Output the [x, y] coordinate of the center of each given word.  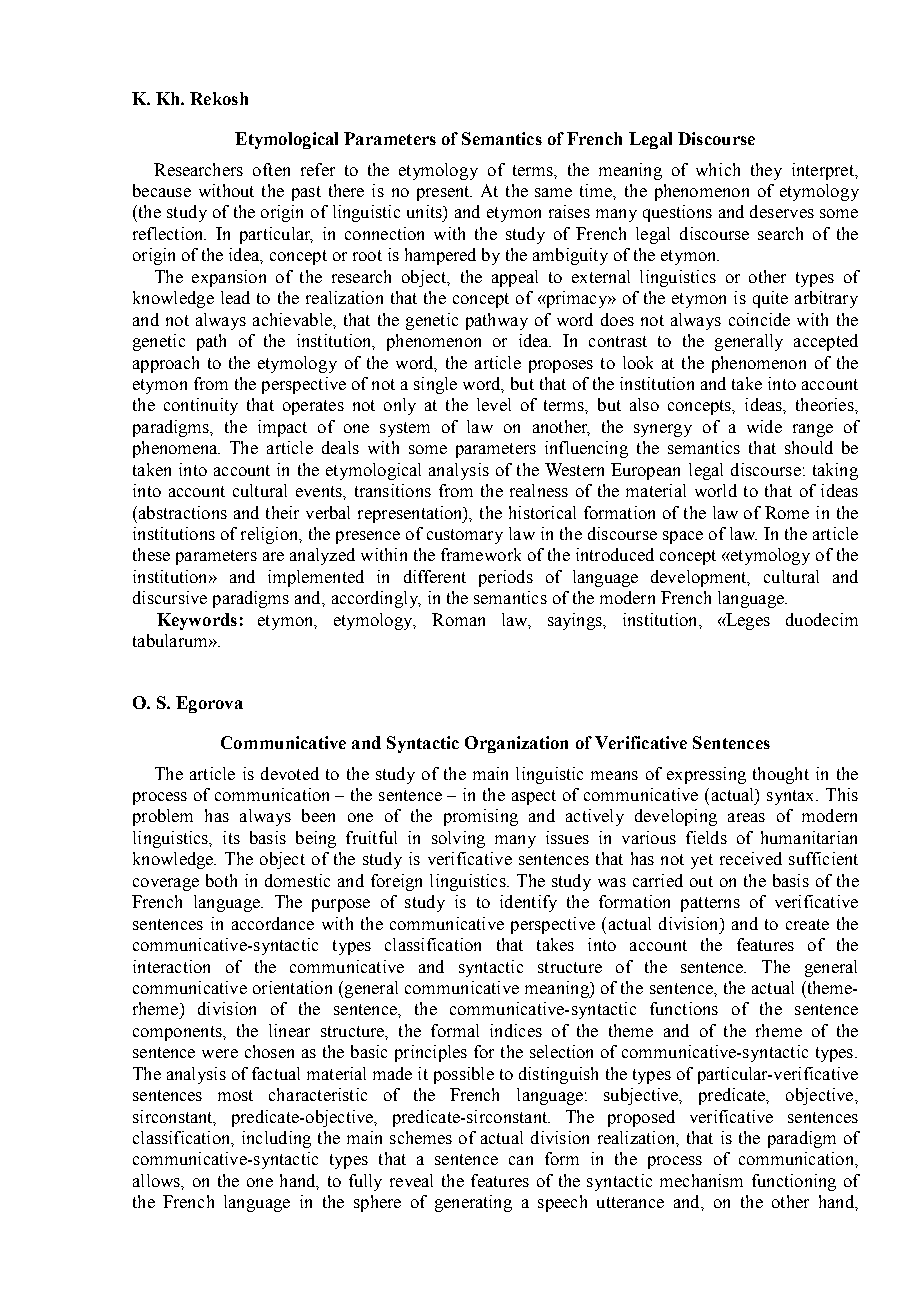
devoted [290, 773]
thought [781, 775]
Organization [516, 744]
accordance [273, 923]
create [807, 924]
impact [282, 428]
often [271, 169]
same [553, 192]
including [276, 1139]
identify [528, 903]
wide [764, 426]
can [521, 1160]
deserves [782, 211]
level [494, 404]
